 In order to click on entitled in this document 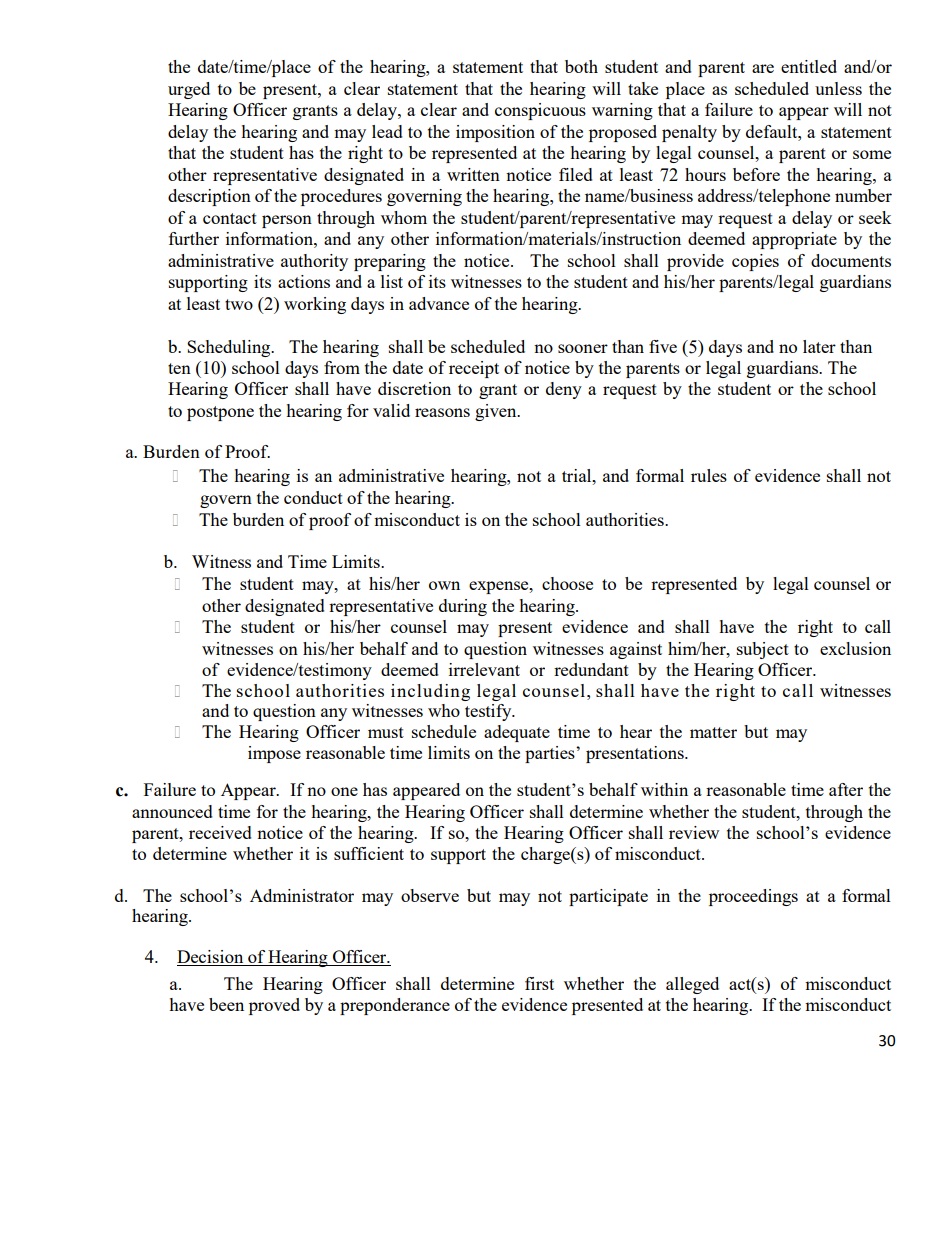, I will do `click(809, 66)`.
